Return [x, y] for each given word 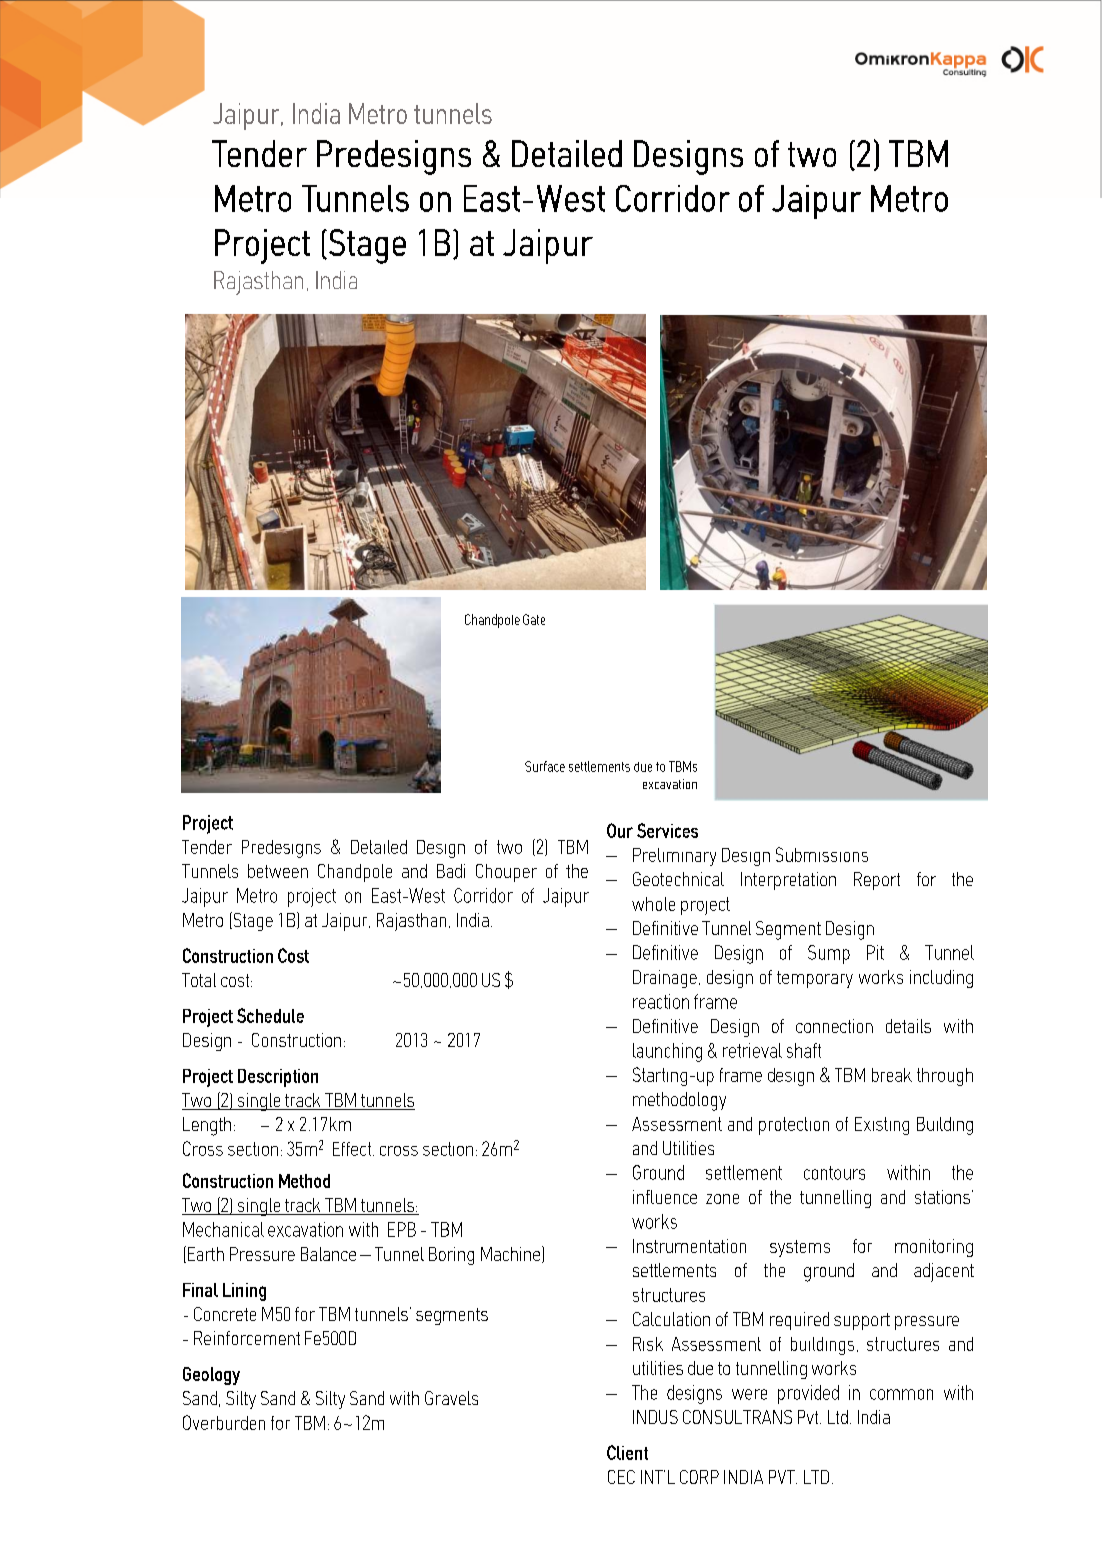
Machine [512, 1254]
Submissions [822, 854]
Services [667, 830]
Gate [534, 619]
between [278, 871]
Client [627, 1452]
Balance [328, 1254]
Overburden [224, 1422]
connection [834, 1026]
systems [800, 1248]
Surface [545, 766]
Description [278, 1078]
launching [667, 1052]
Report [877, 881]
